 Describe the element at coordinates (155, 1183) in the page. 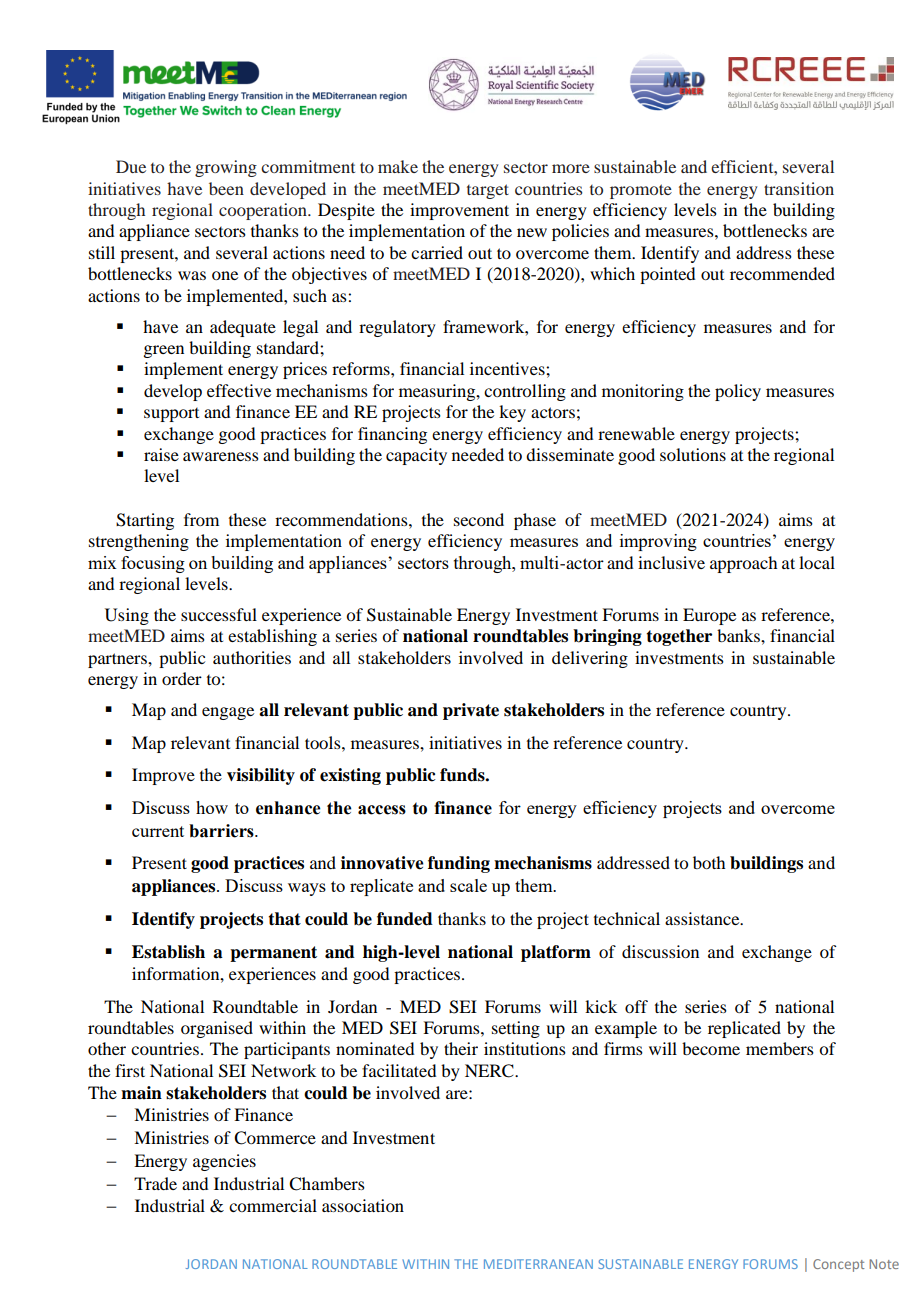

I see `Trade` at that location.
